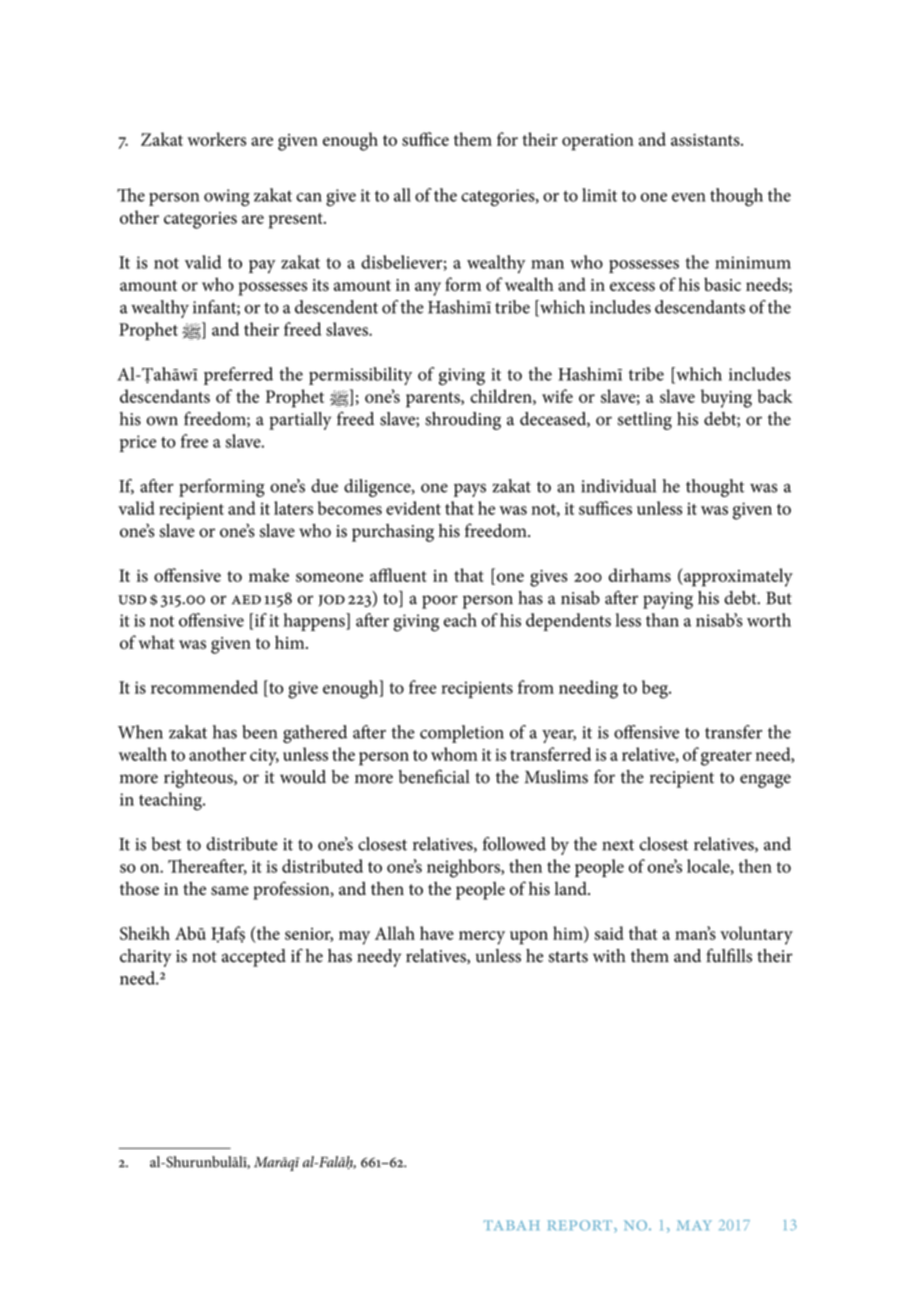 The width and height of the page is (924, 1308). Describe the element at coordinates (726, 758) in the page. I see `greater` at that location.
